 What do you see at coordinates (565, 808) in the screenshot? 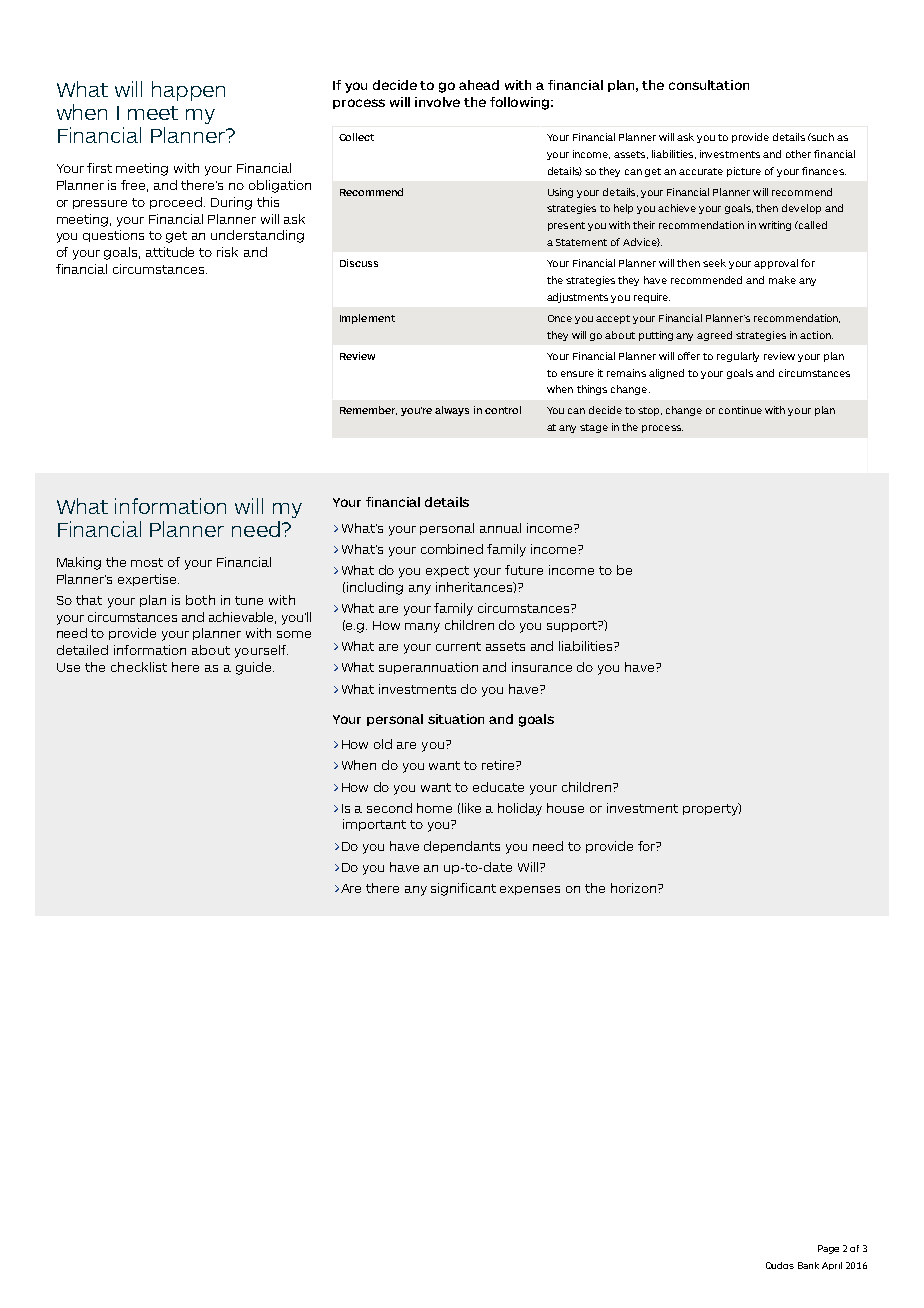
I see `house` at bounding box center [565, 808].
